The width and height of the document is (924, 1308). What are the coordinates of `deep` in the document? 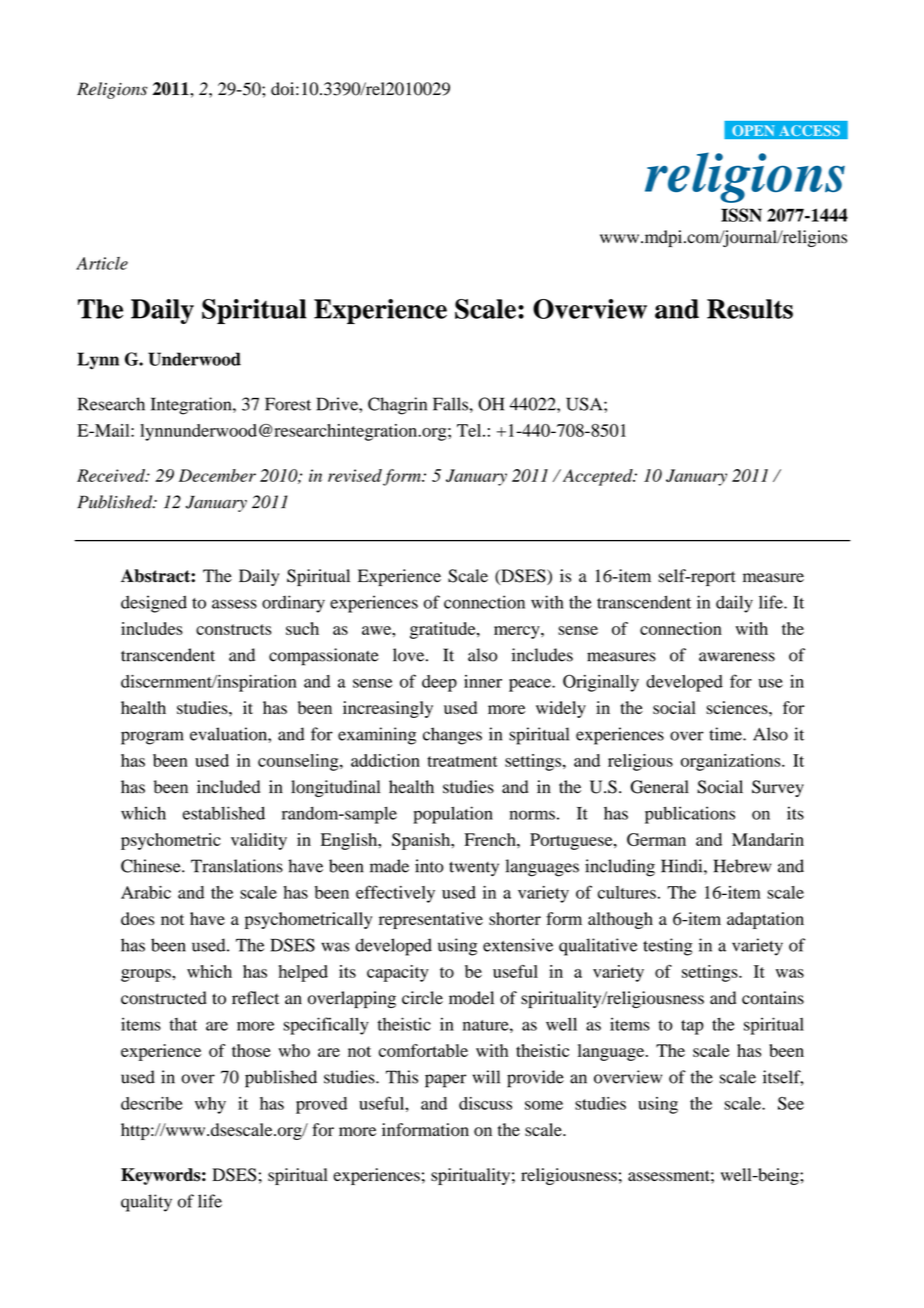 It's located at (439, 683).
